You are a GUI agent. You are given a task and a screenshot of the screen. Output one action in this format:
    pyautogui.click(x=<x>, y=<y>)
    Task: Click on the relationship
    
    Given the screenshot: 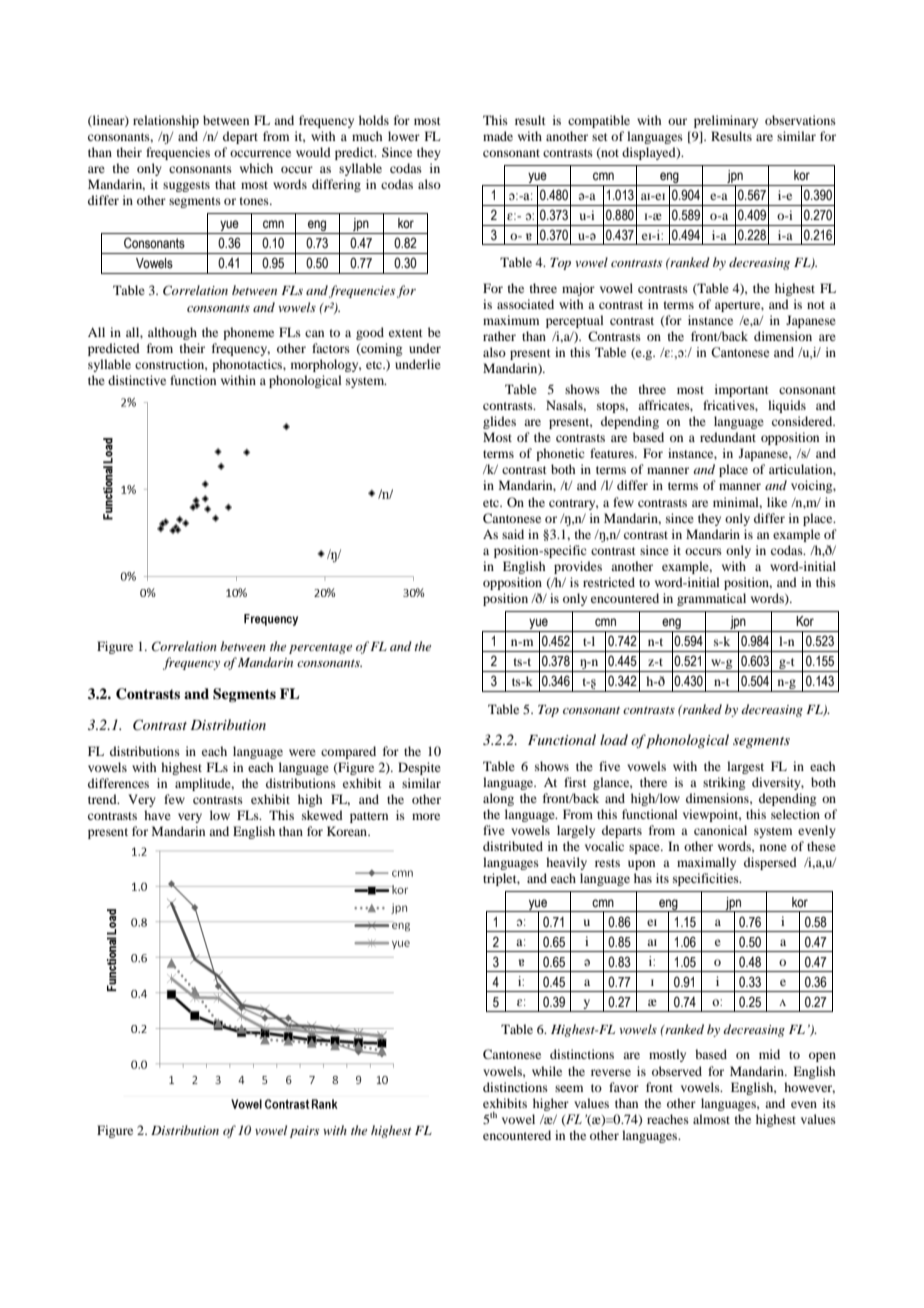 What is the action you would take?
    pyautogui.click(x=166, y=121)
